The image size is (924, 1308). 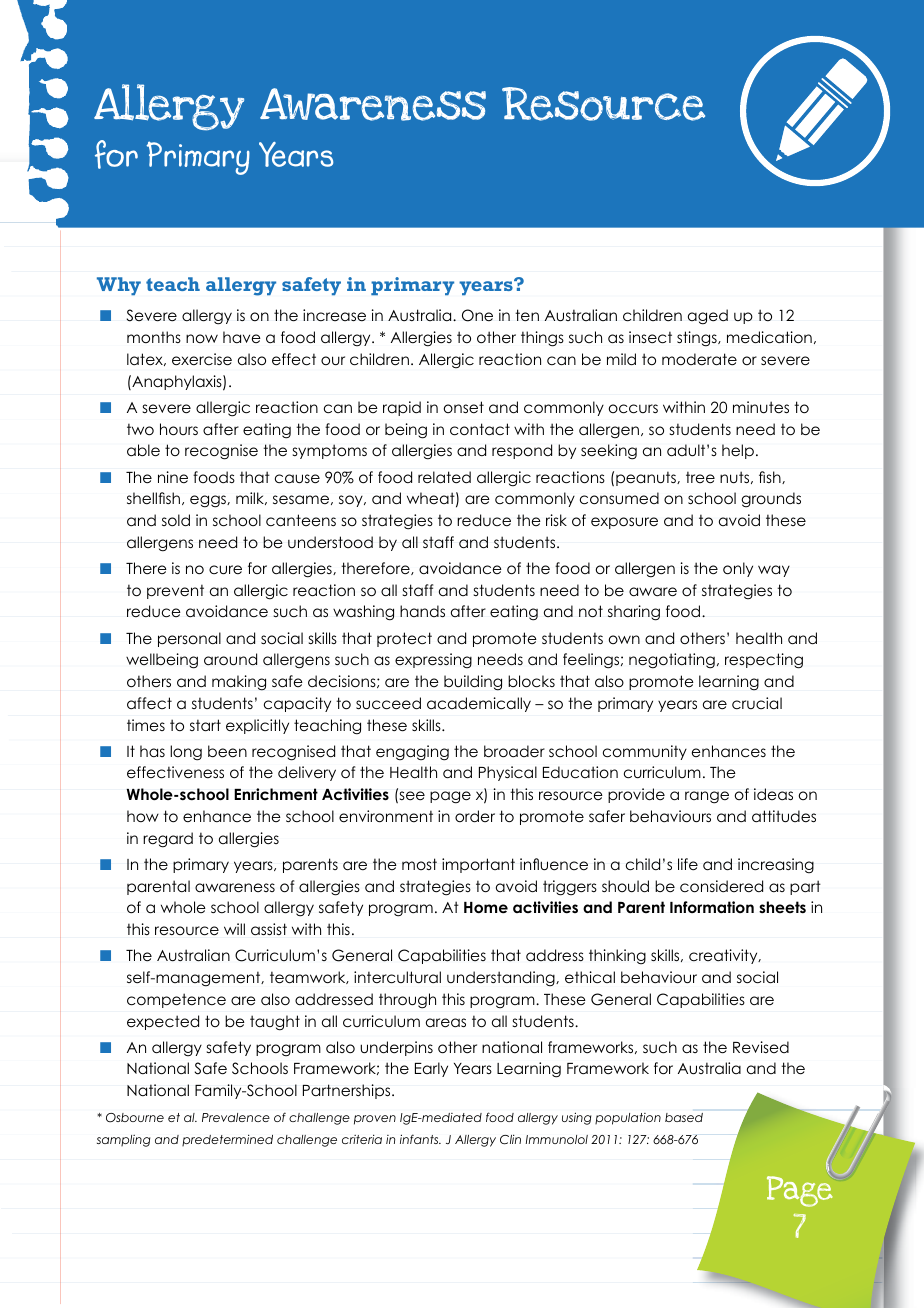 I want to click on Home, so click(x=486, y=908).
